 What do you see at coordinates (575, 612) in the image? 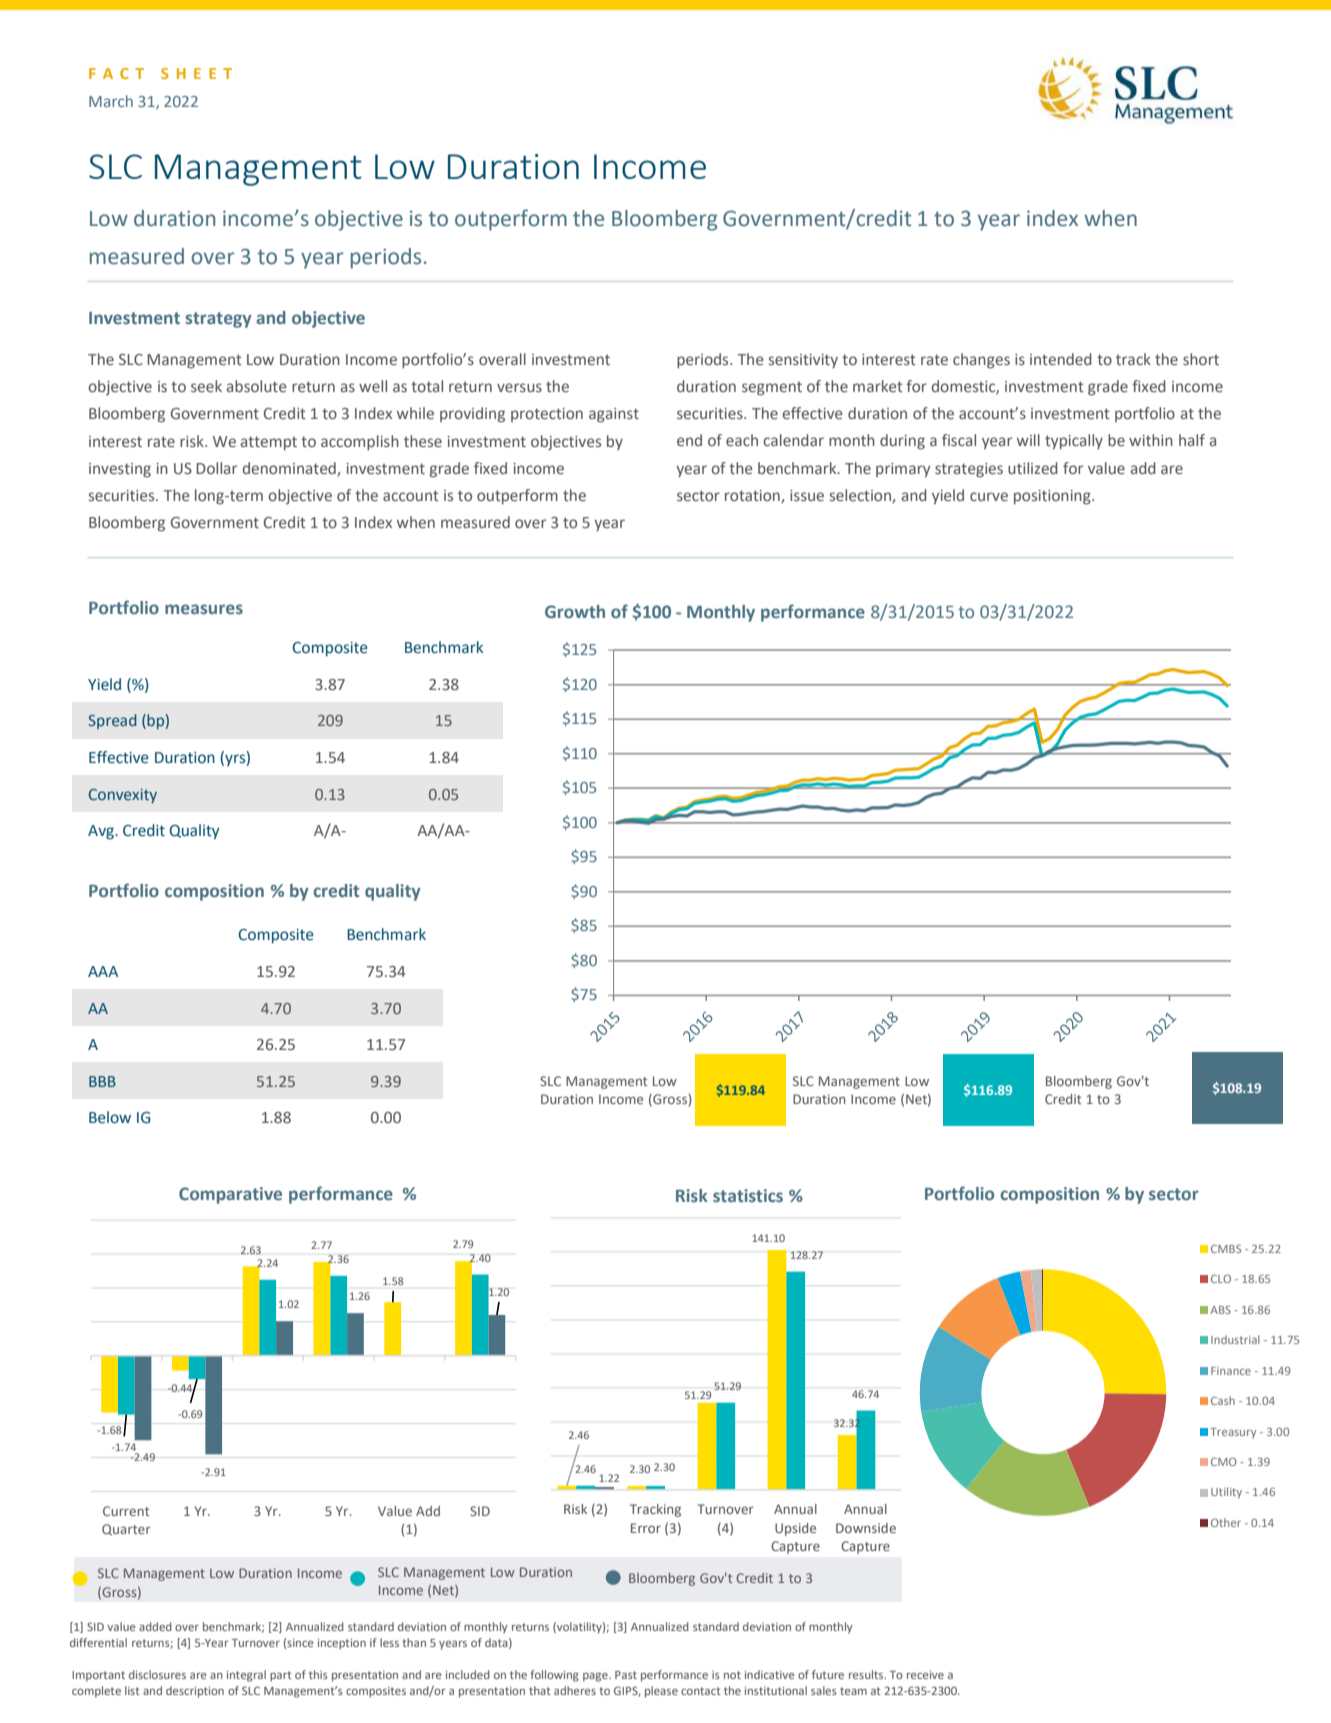
I see `Growth` at bounding box center [575, 612].
